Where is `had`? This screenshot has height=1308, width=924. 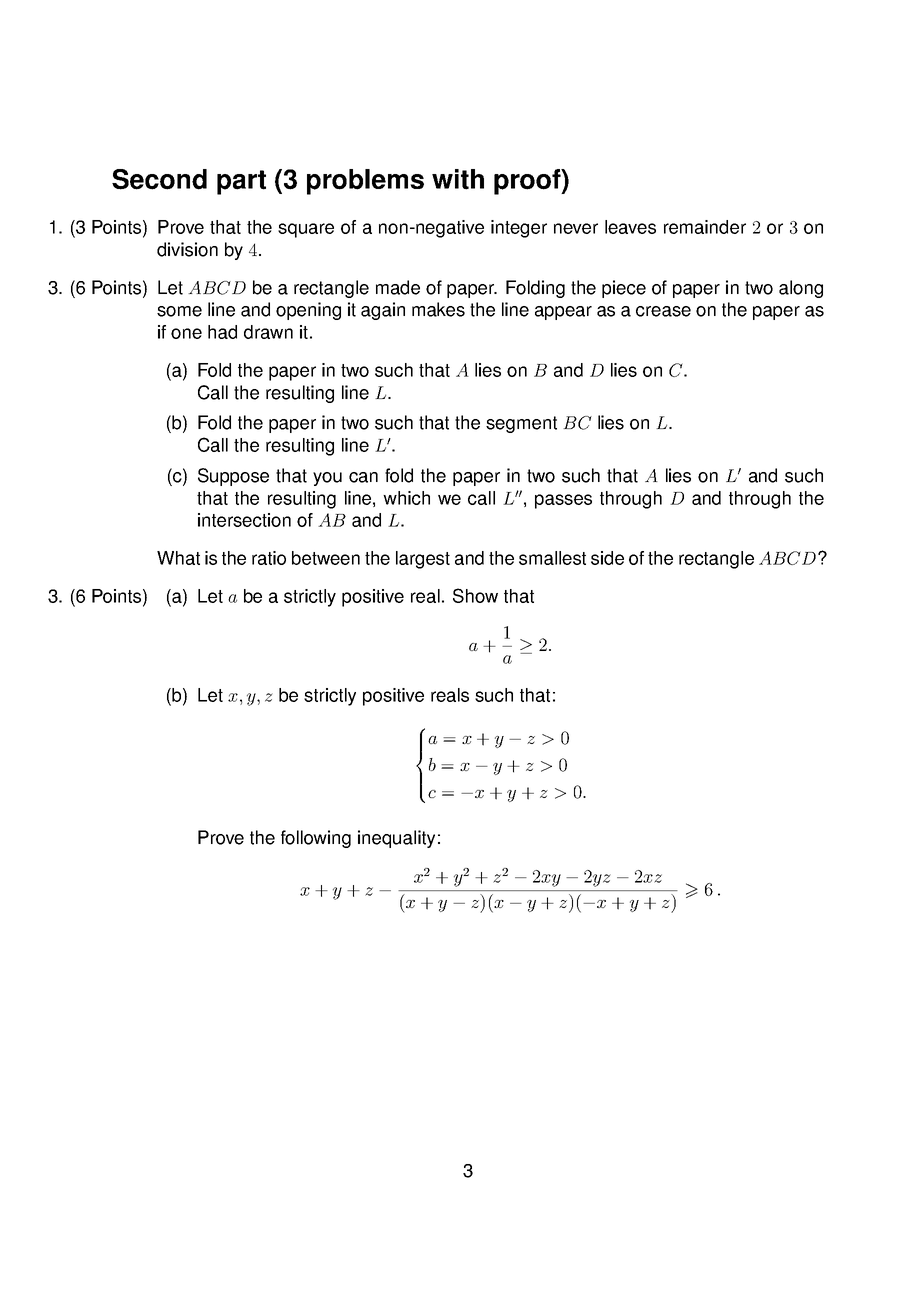
had is located at coordinates (222, 332).
